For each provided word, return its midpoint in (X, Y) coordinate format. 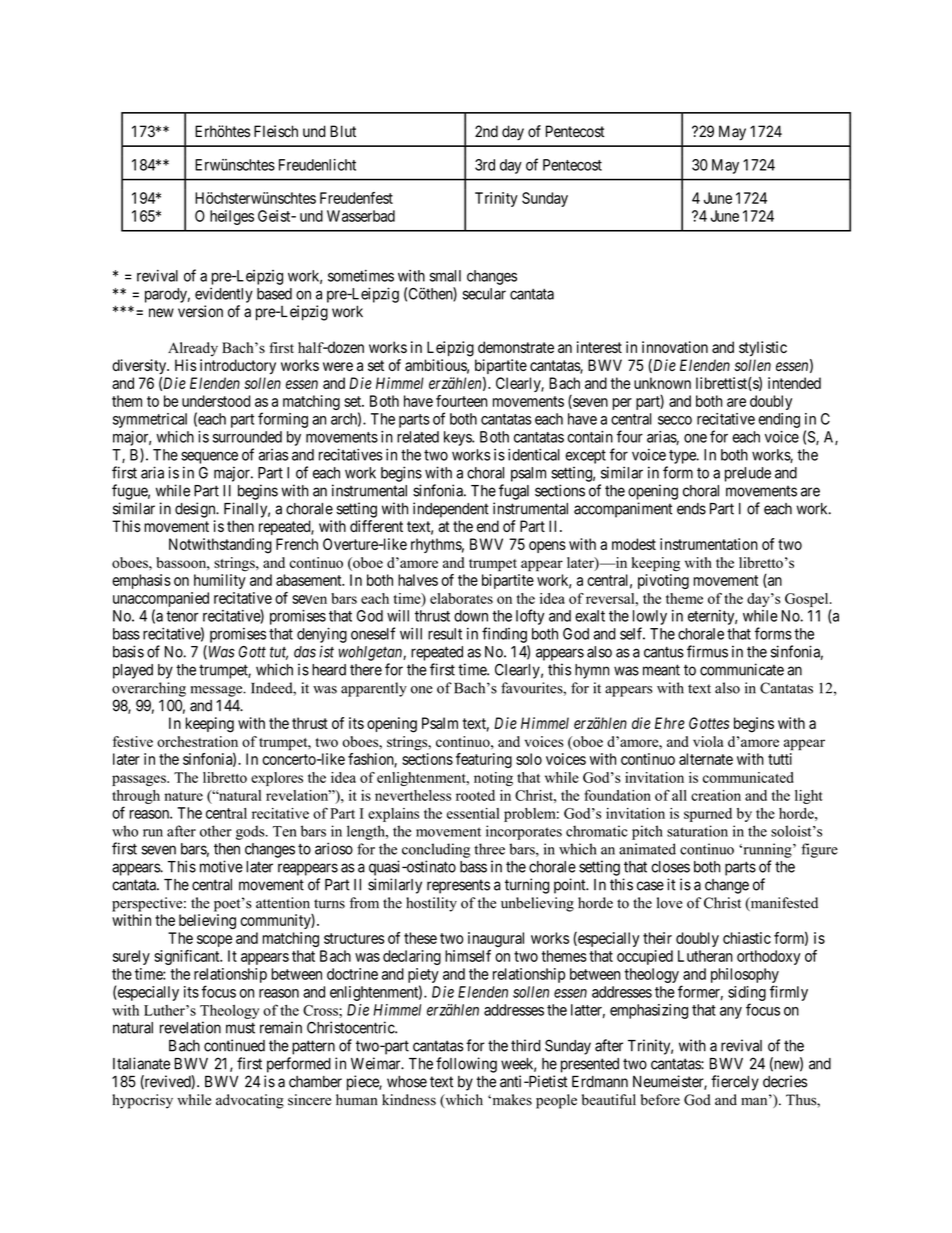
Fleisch (276, 131)
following (466, 1065)
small (445, 276)
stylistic (763, 348)
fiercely (735, 1083)
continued (234, 1045)
